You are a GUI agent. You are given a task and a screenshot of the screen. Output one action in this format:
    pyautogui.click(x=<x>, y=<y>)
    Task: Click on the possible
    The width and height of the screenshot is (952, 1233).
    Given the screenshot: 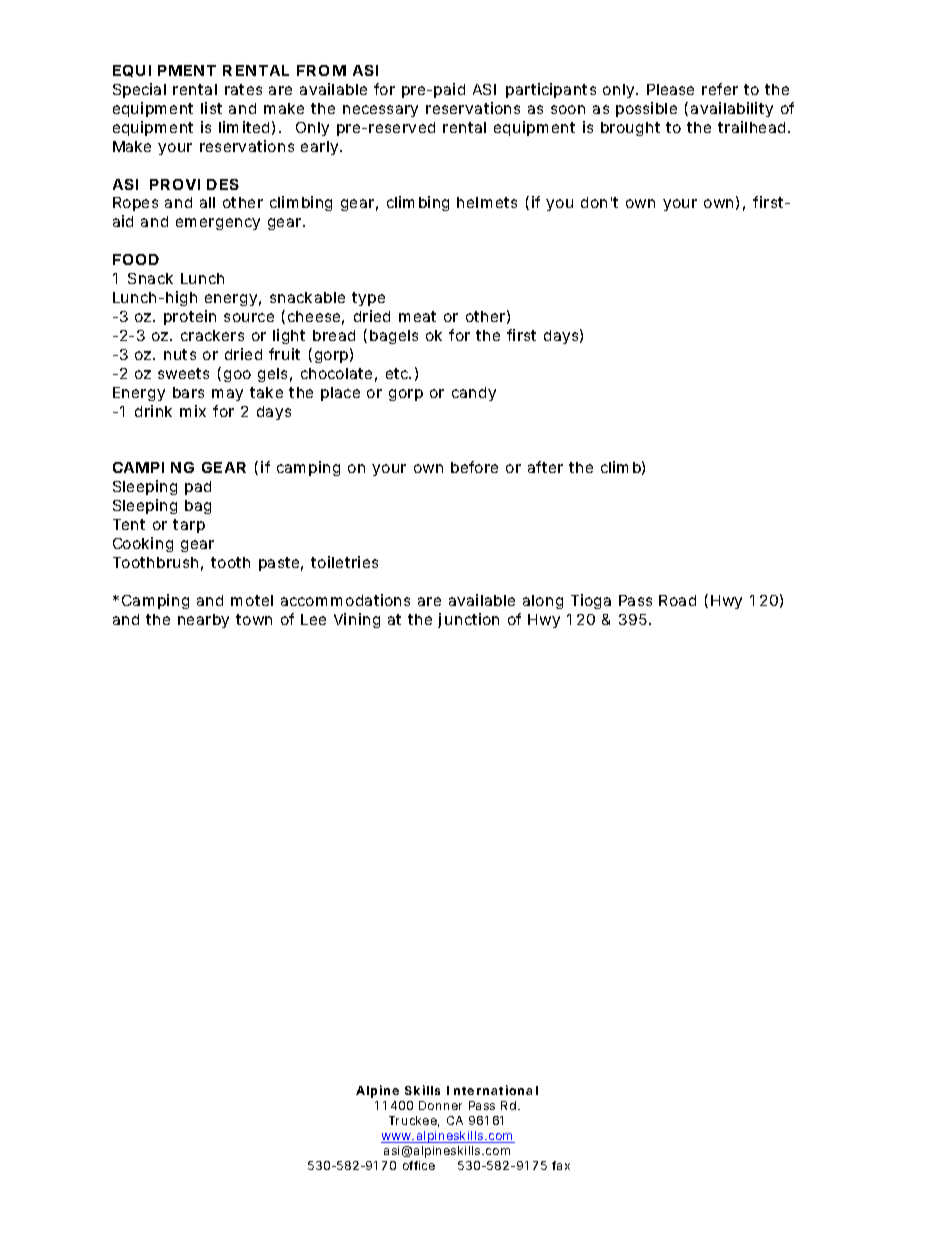 What is the action you would take?
    pyautogui.click(x=646, y=109)
